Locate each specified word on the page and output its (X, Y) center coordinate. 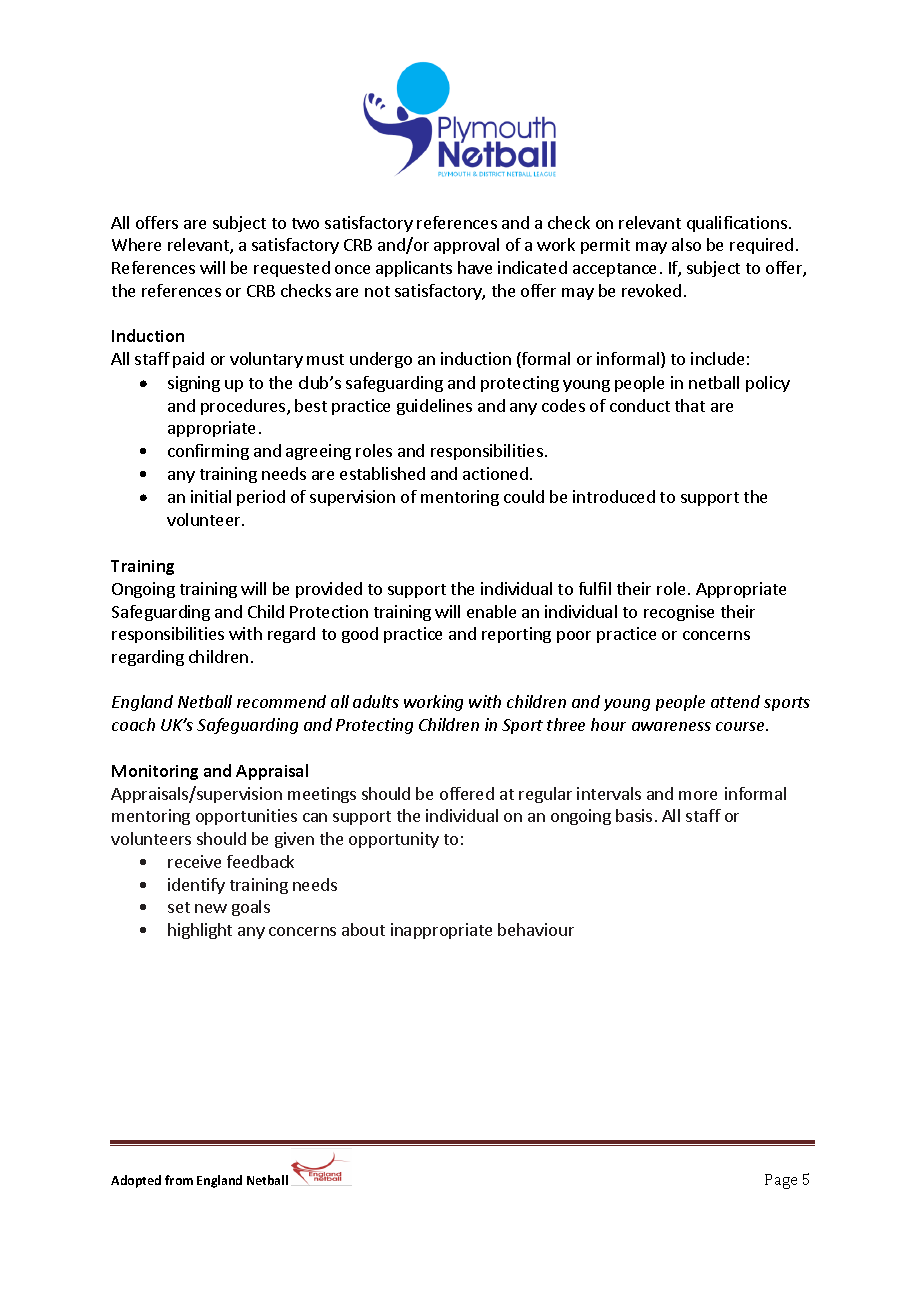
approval (466, 246)
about (363, 929)
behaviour (536, 929)
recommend (281, 701)
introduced (614, 496)
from (179, 1180)
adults (376, 701)
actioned (495, 473)
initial (211, 496)
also (686, 244)
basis (634, 815)
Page (781, 1181)
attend (735, 701)
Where (136, 244)
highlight (200, 931)
